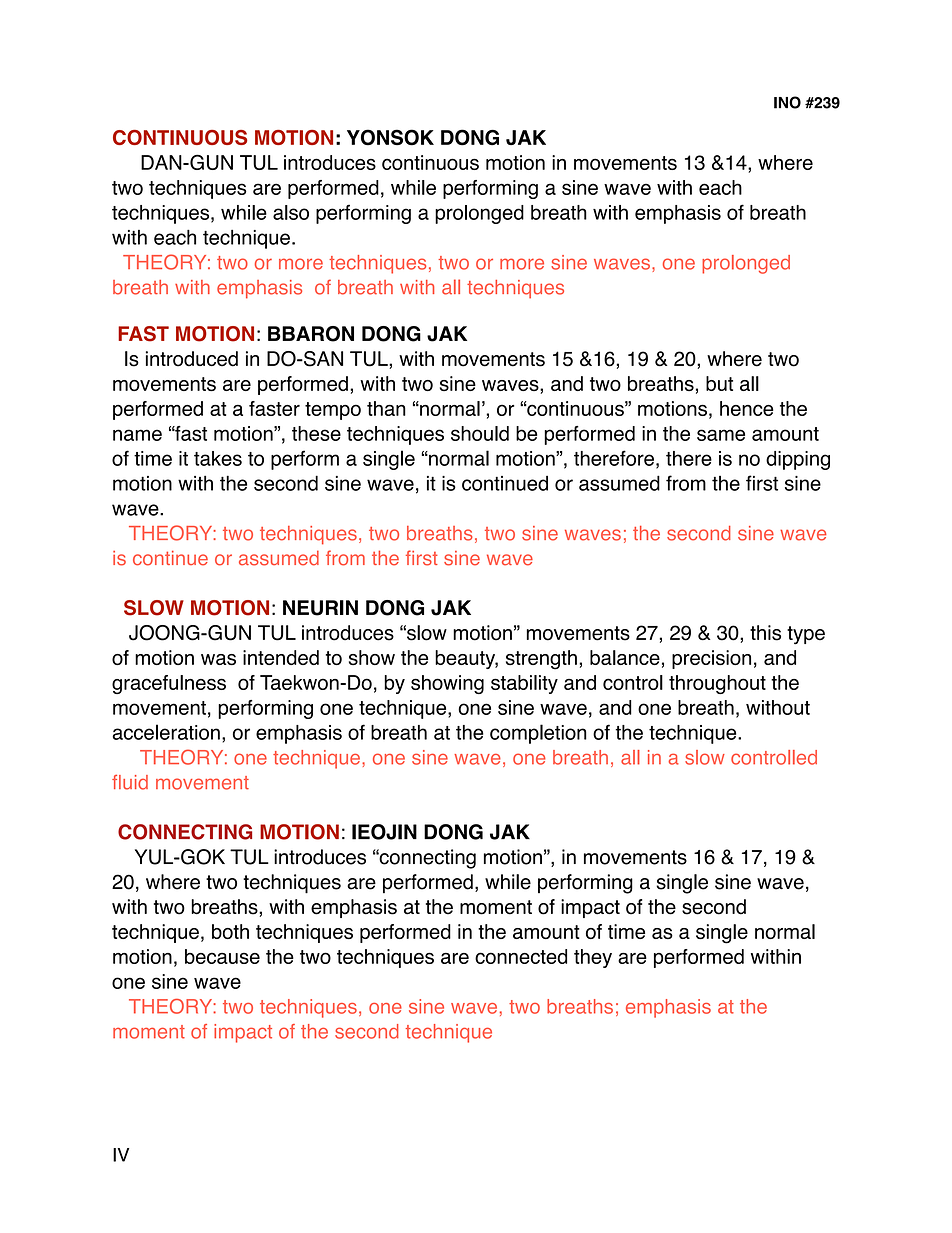 Image resolution: width=952 pixels, height=1233 pixels. What do you see at coordinates (717, 684) in the screenshot?
I see `throughout` at bounding box center [717, 684].
